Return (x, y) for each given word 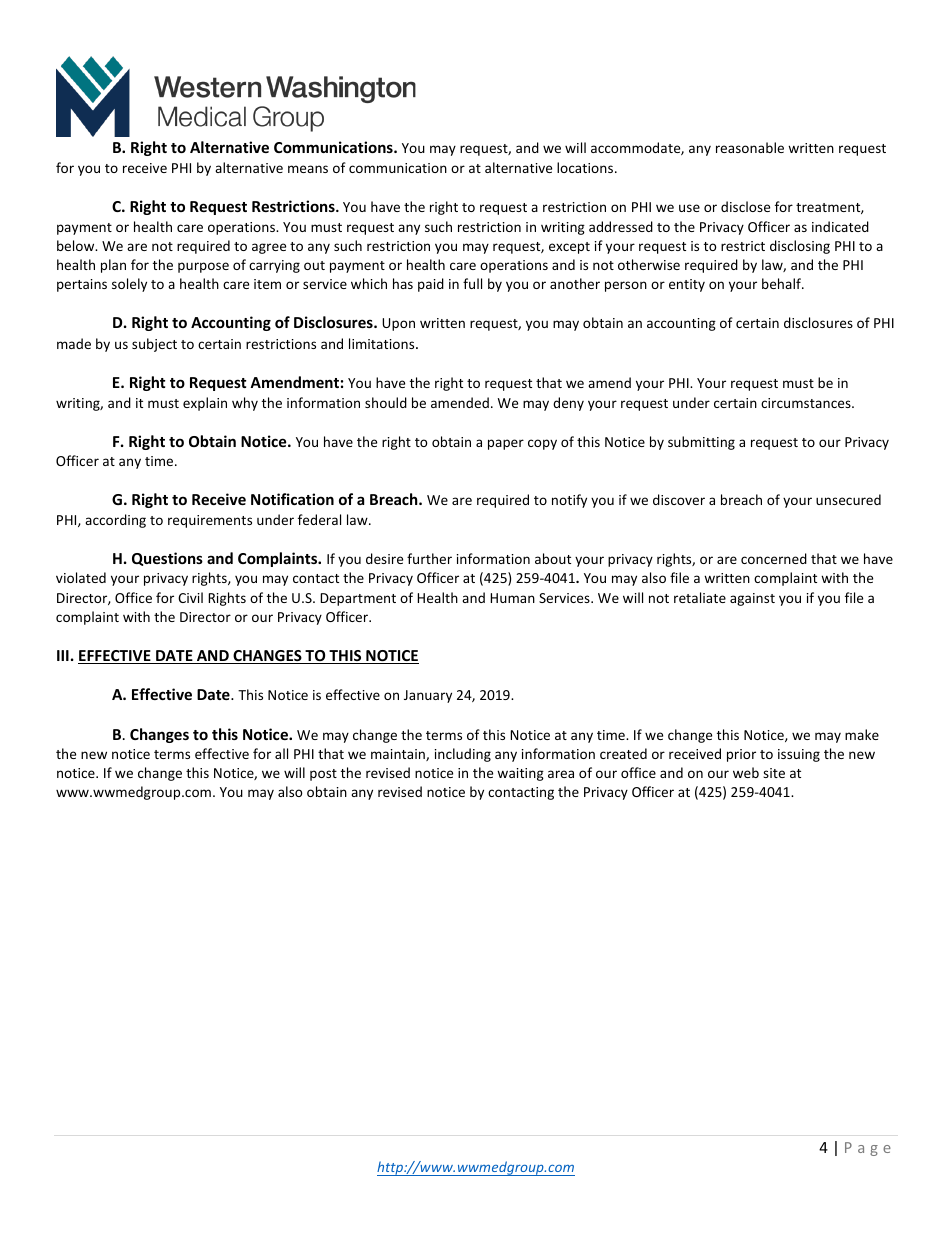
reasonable (750, 147)
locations (586, 167)
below (77, 245)
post (323, 775)
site (774, 773)
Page (868, 1149)
